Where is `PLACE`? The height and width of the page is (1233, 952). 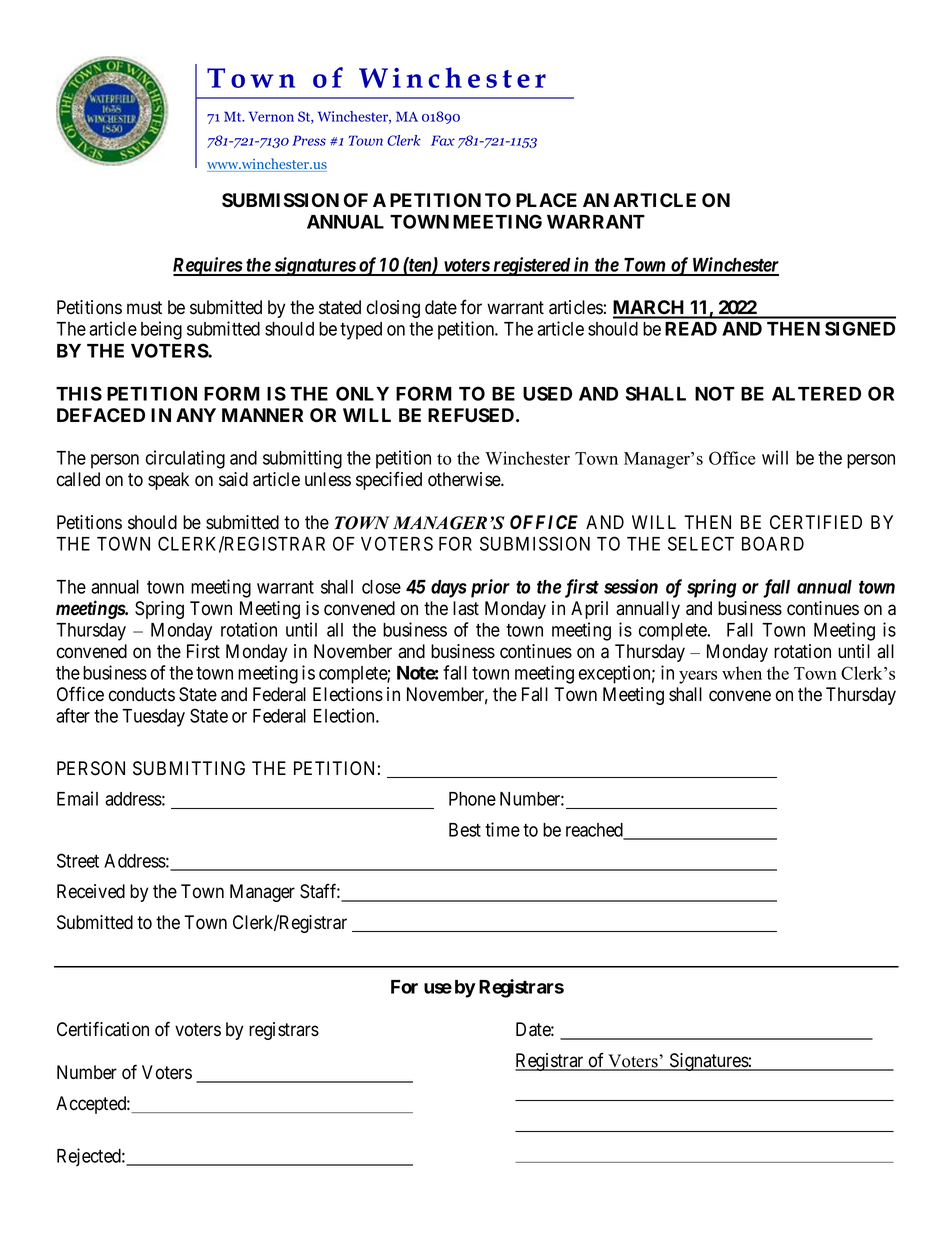 PLACE is located at coordinates (546, 200).
